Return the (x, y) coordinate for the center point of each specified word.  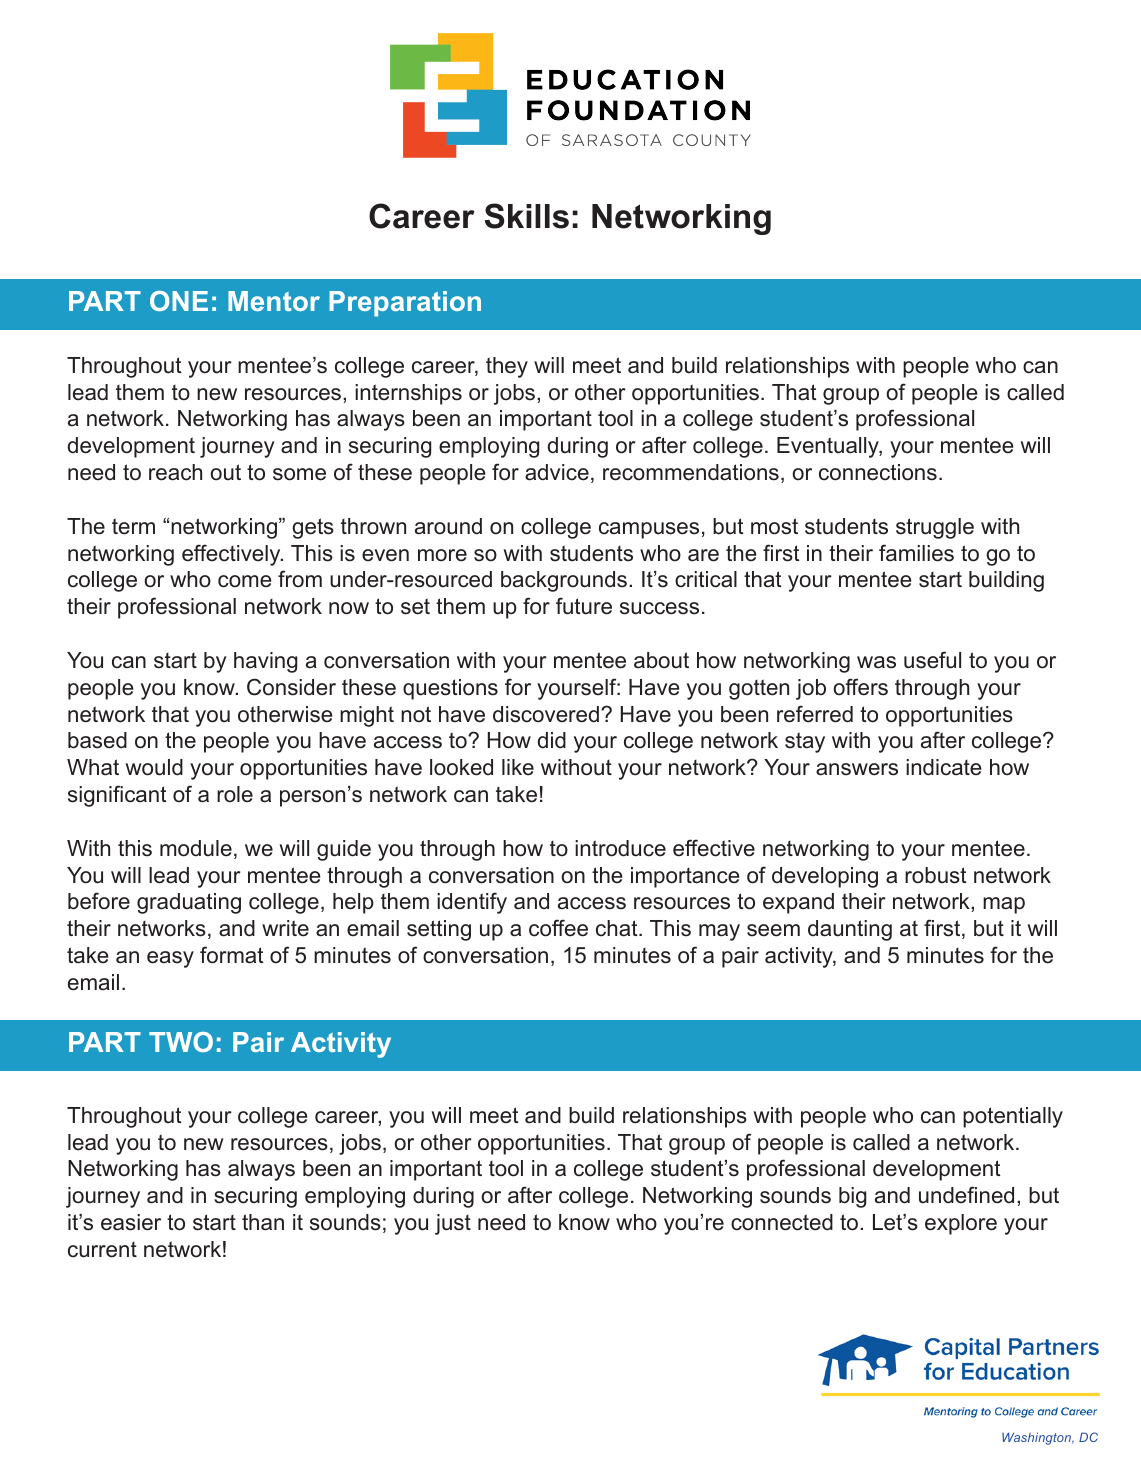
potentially (1013, 1117)
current (102, 1250)
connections (878, 472)
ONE (179, 301)
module (196, 848)
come (244, 581)
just (453, 1224)
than (263, 1222)
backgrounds (564, 581)
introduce (620, 848)
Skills (527, 216)
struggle (935, 528)
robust (935, 875)
